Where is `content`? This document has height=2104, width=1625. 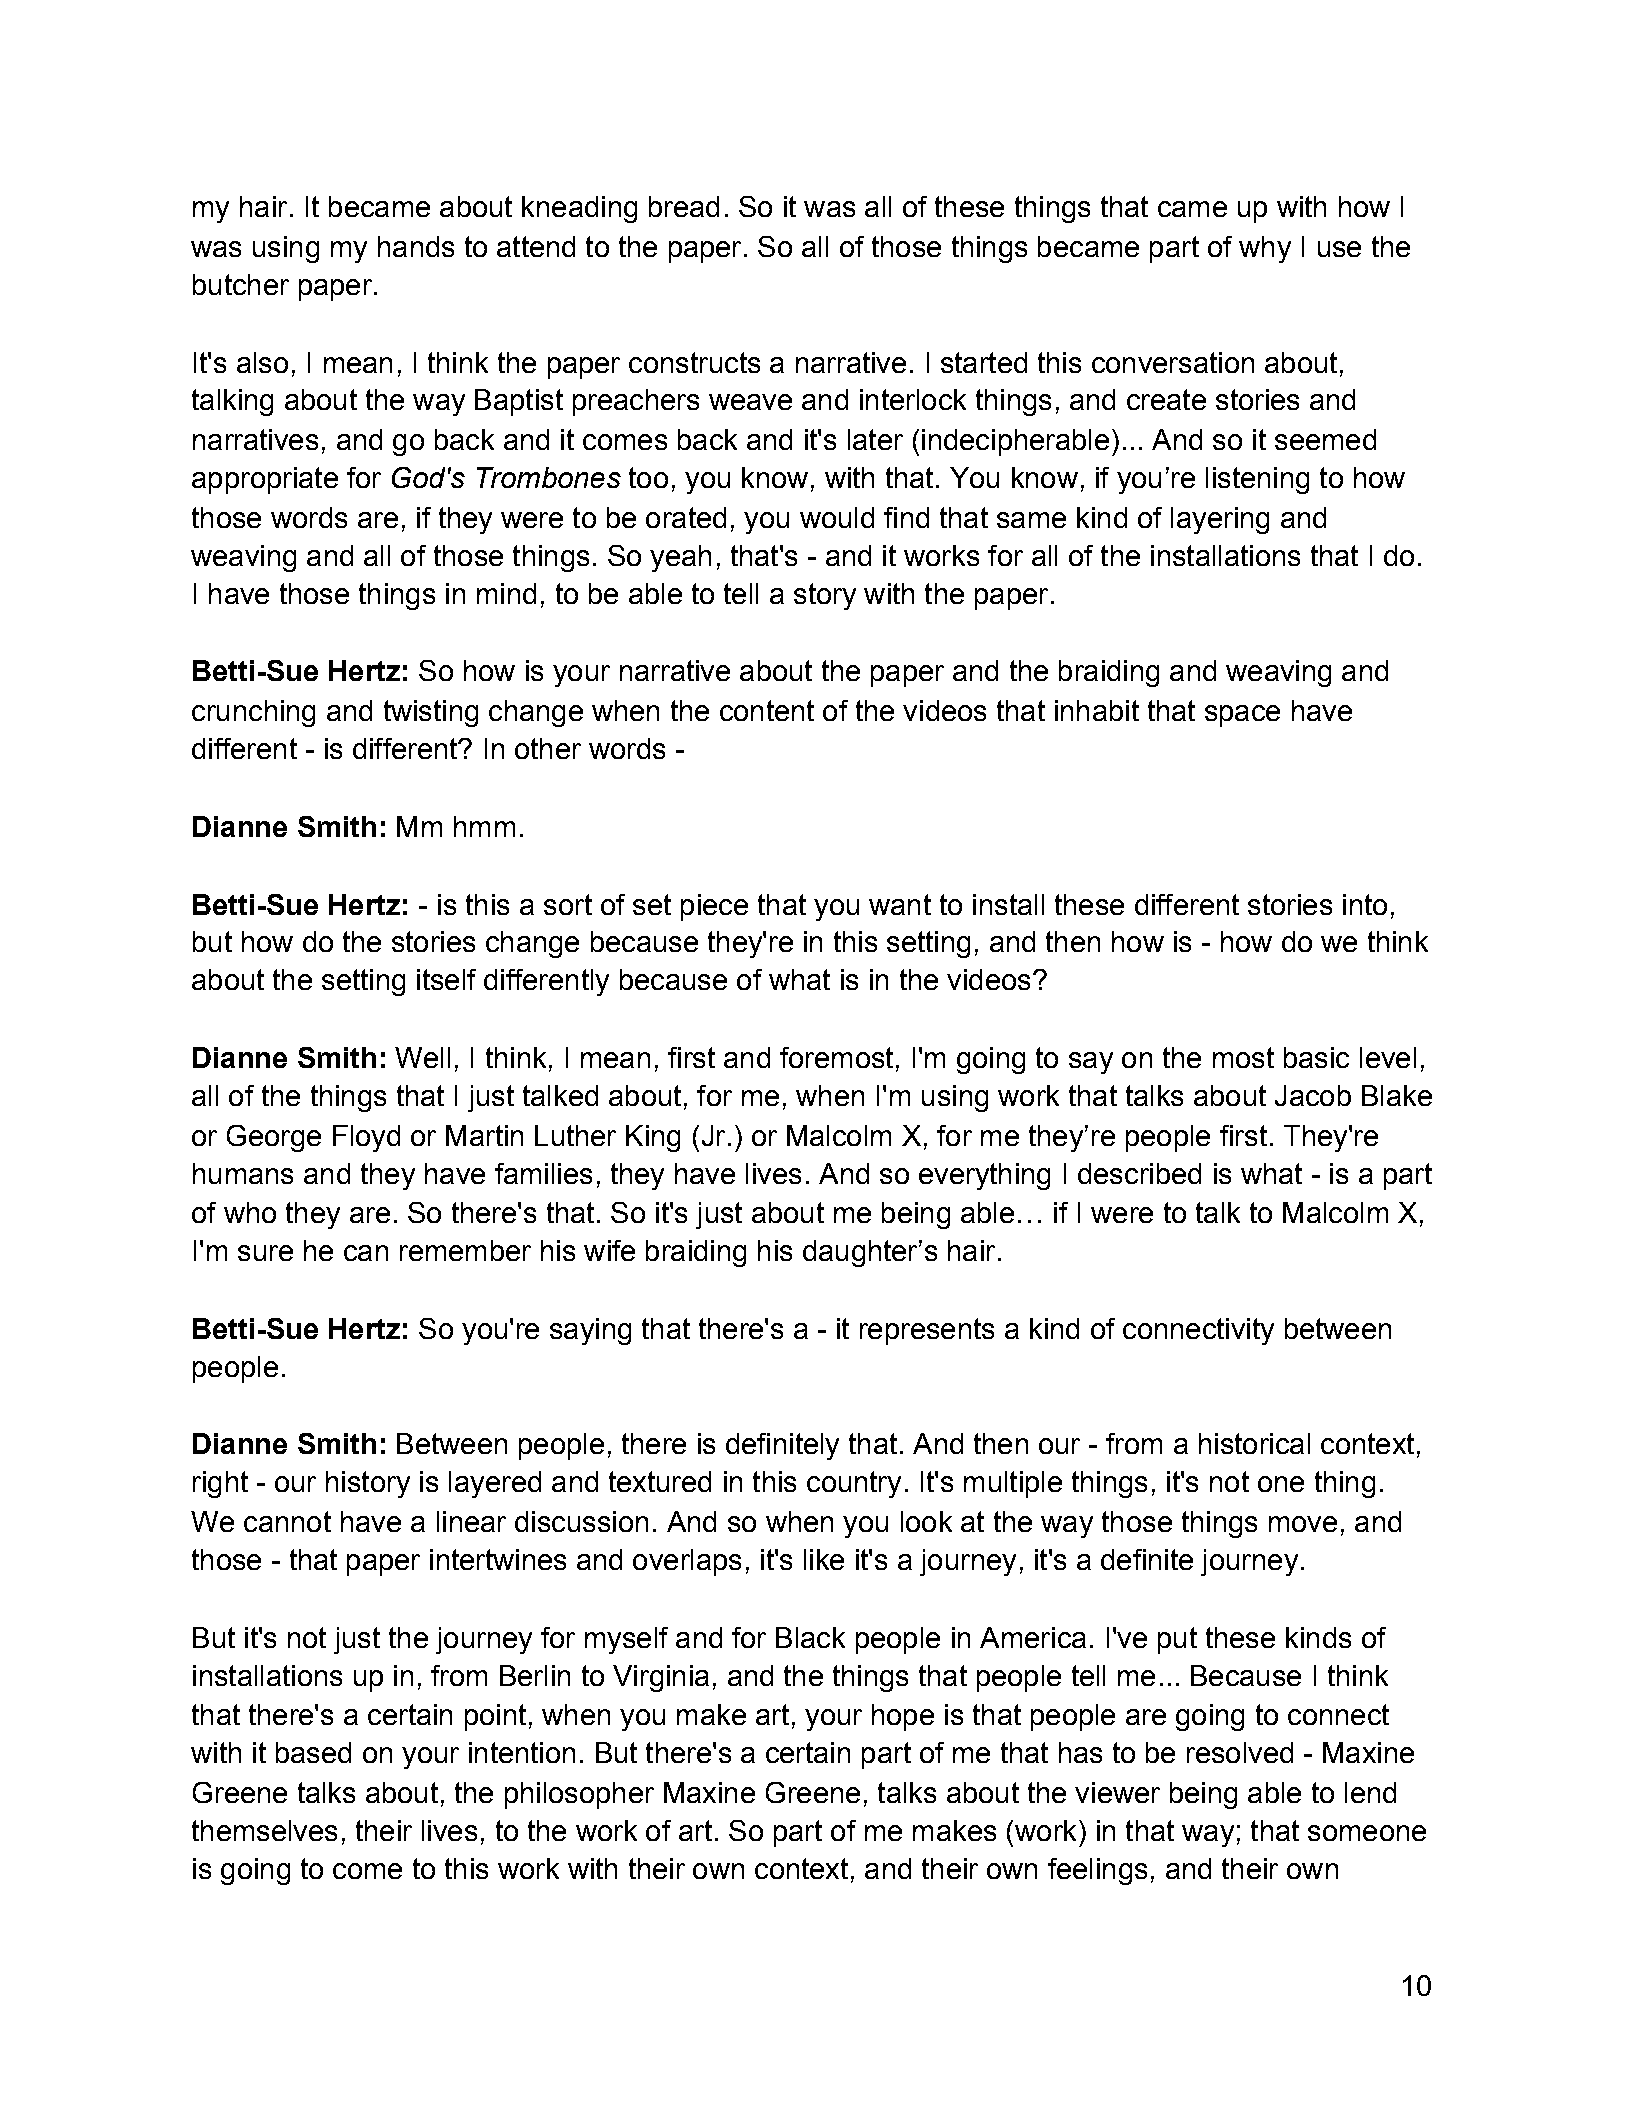 content is located at coordinates (767, 710).
